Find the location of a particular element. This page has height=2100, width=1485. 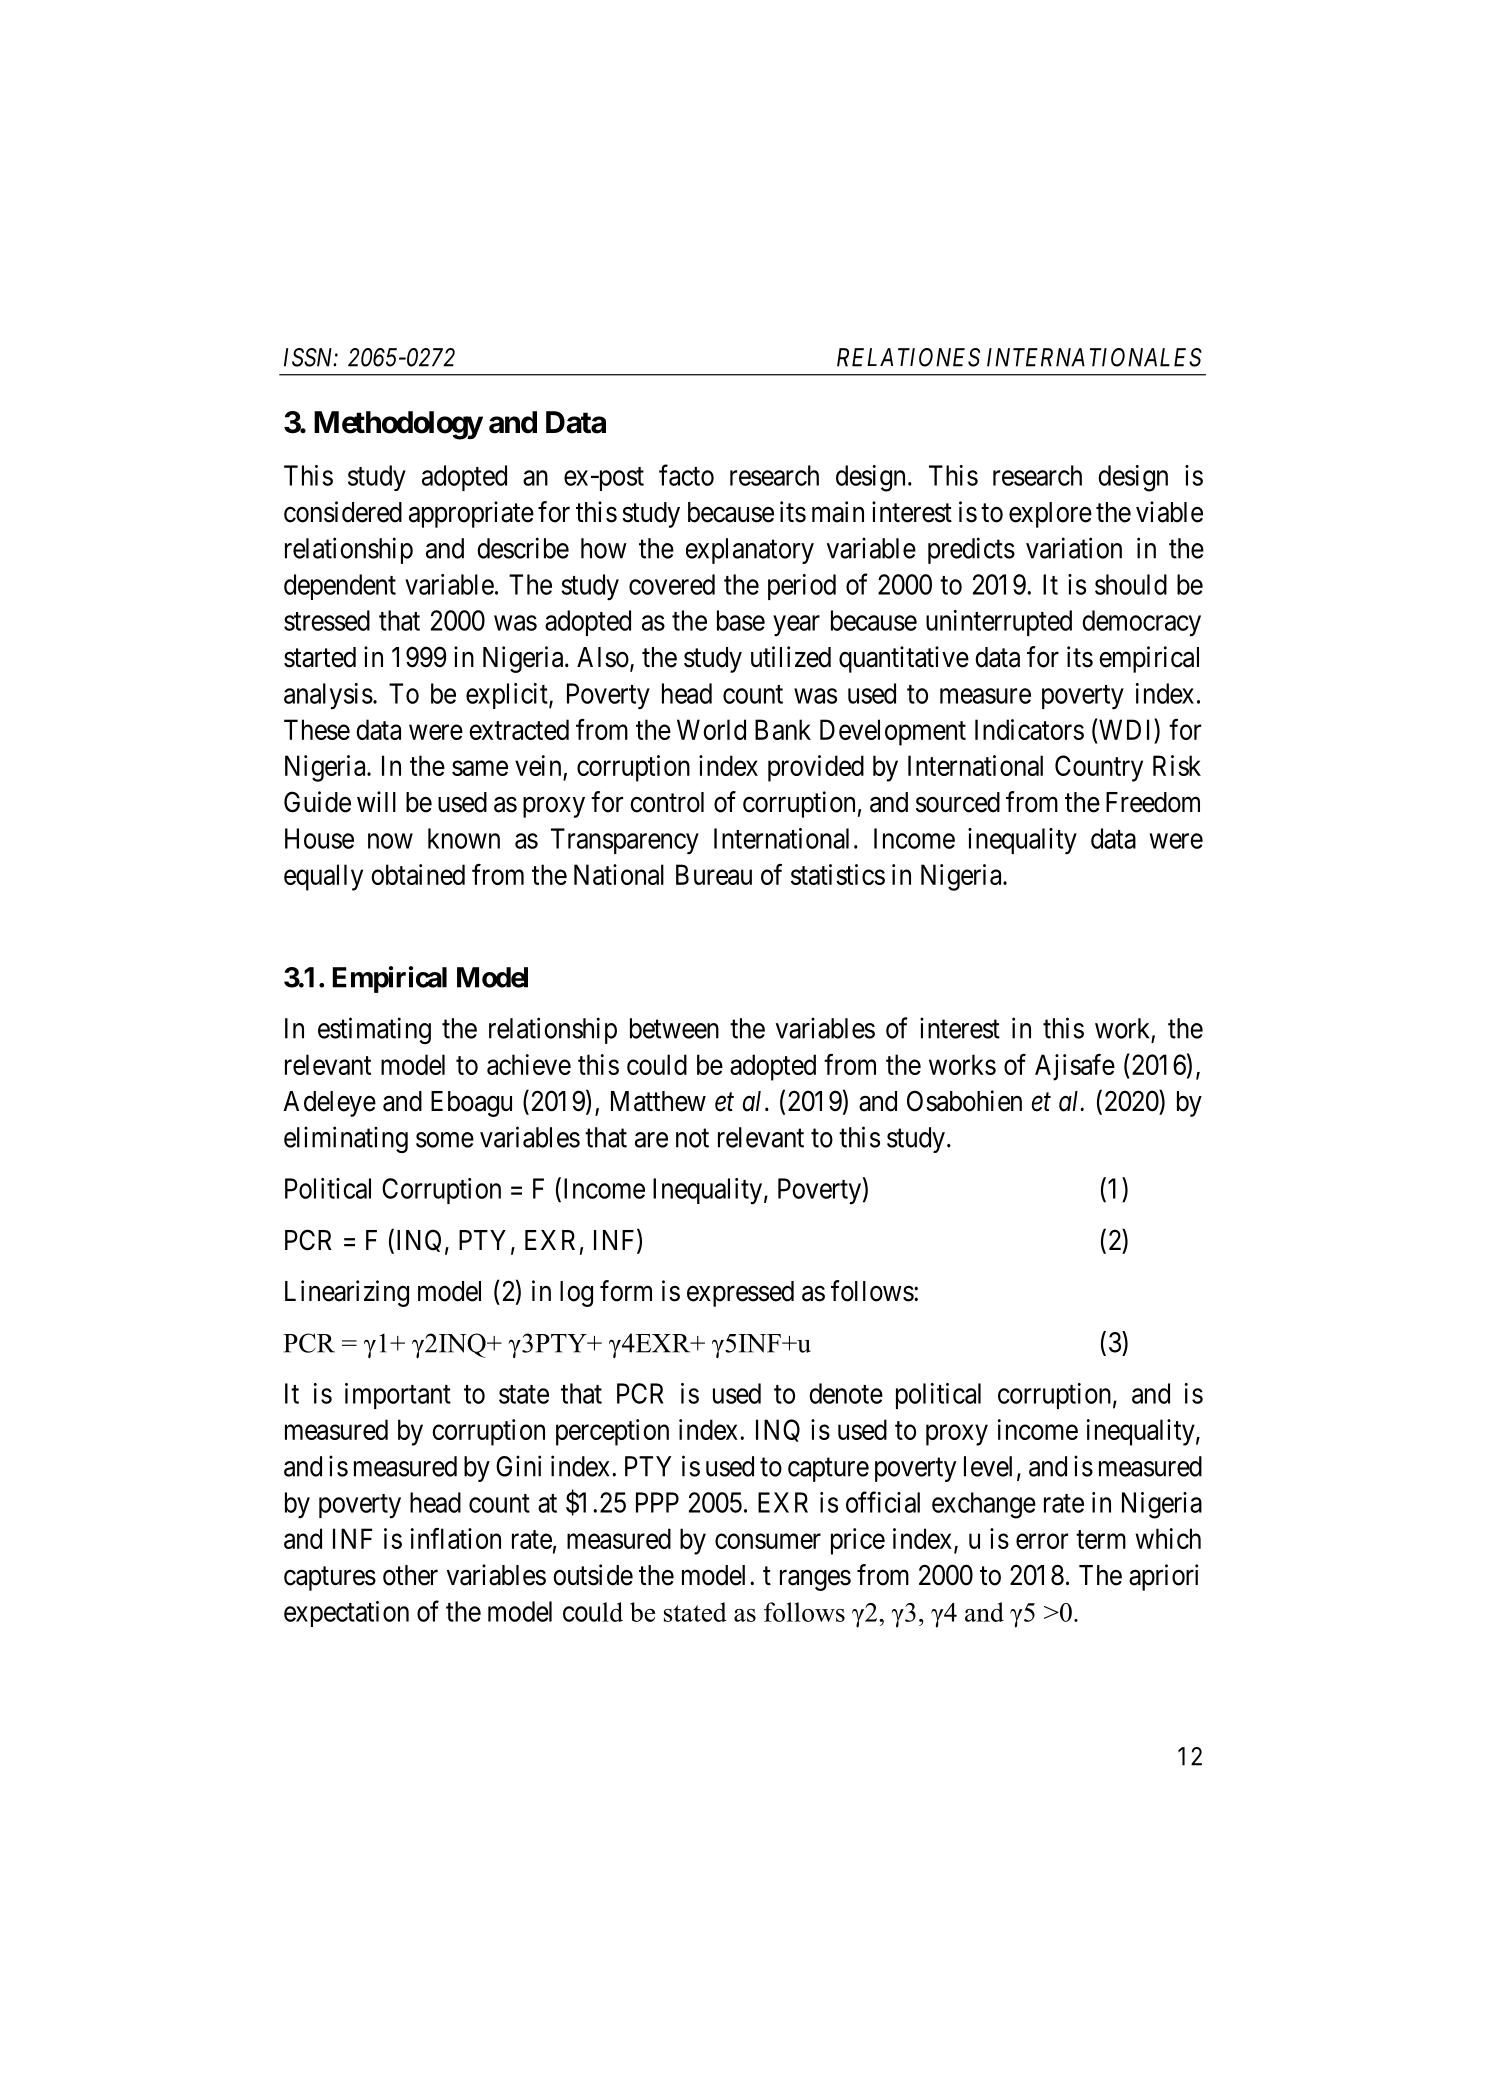

explore is located at coordinates (1050, 515).
